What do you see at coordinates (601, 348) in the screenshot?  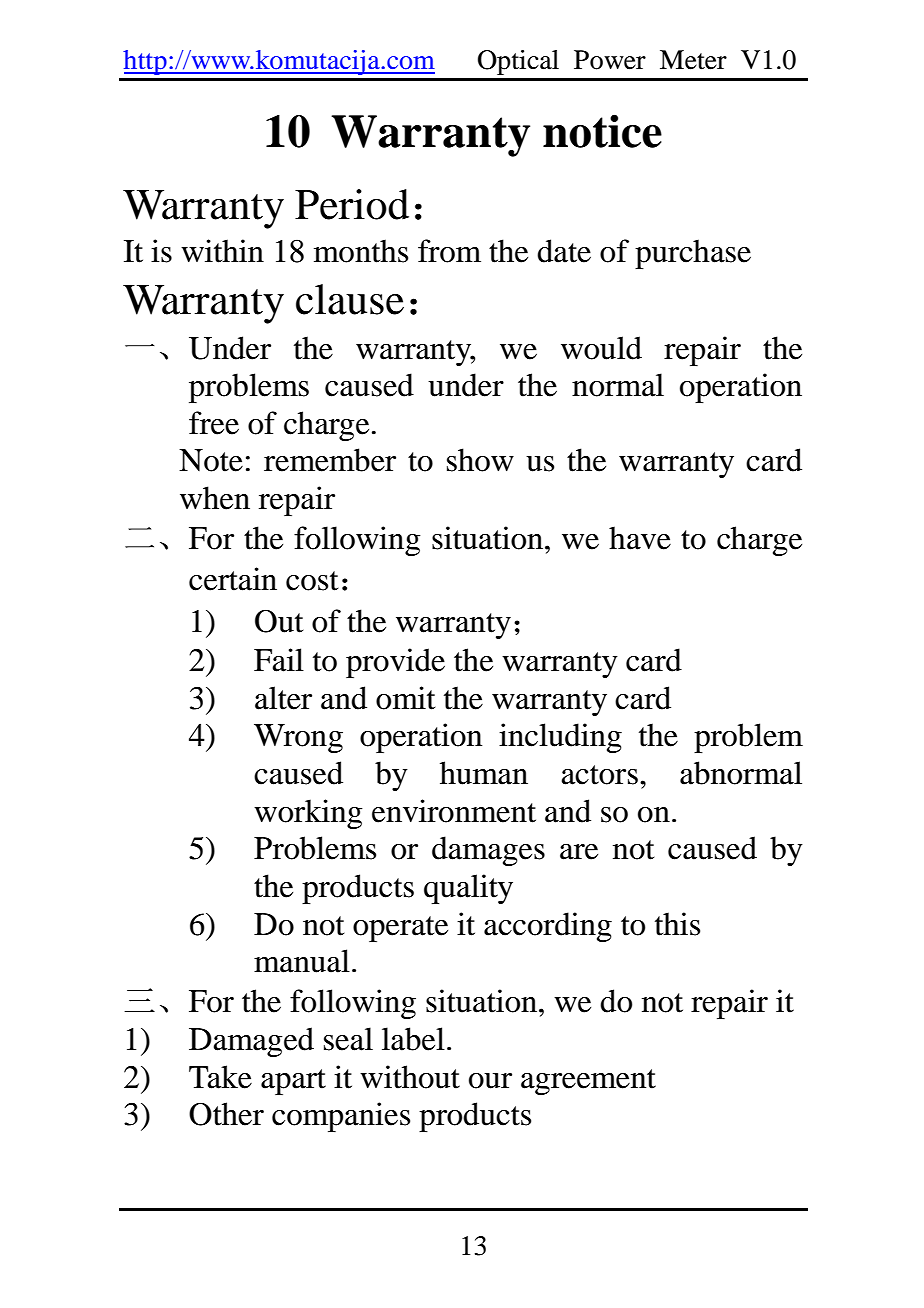 I see `would` at bounding box center [601, 348].
